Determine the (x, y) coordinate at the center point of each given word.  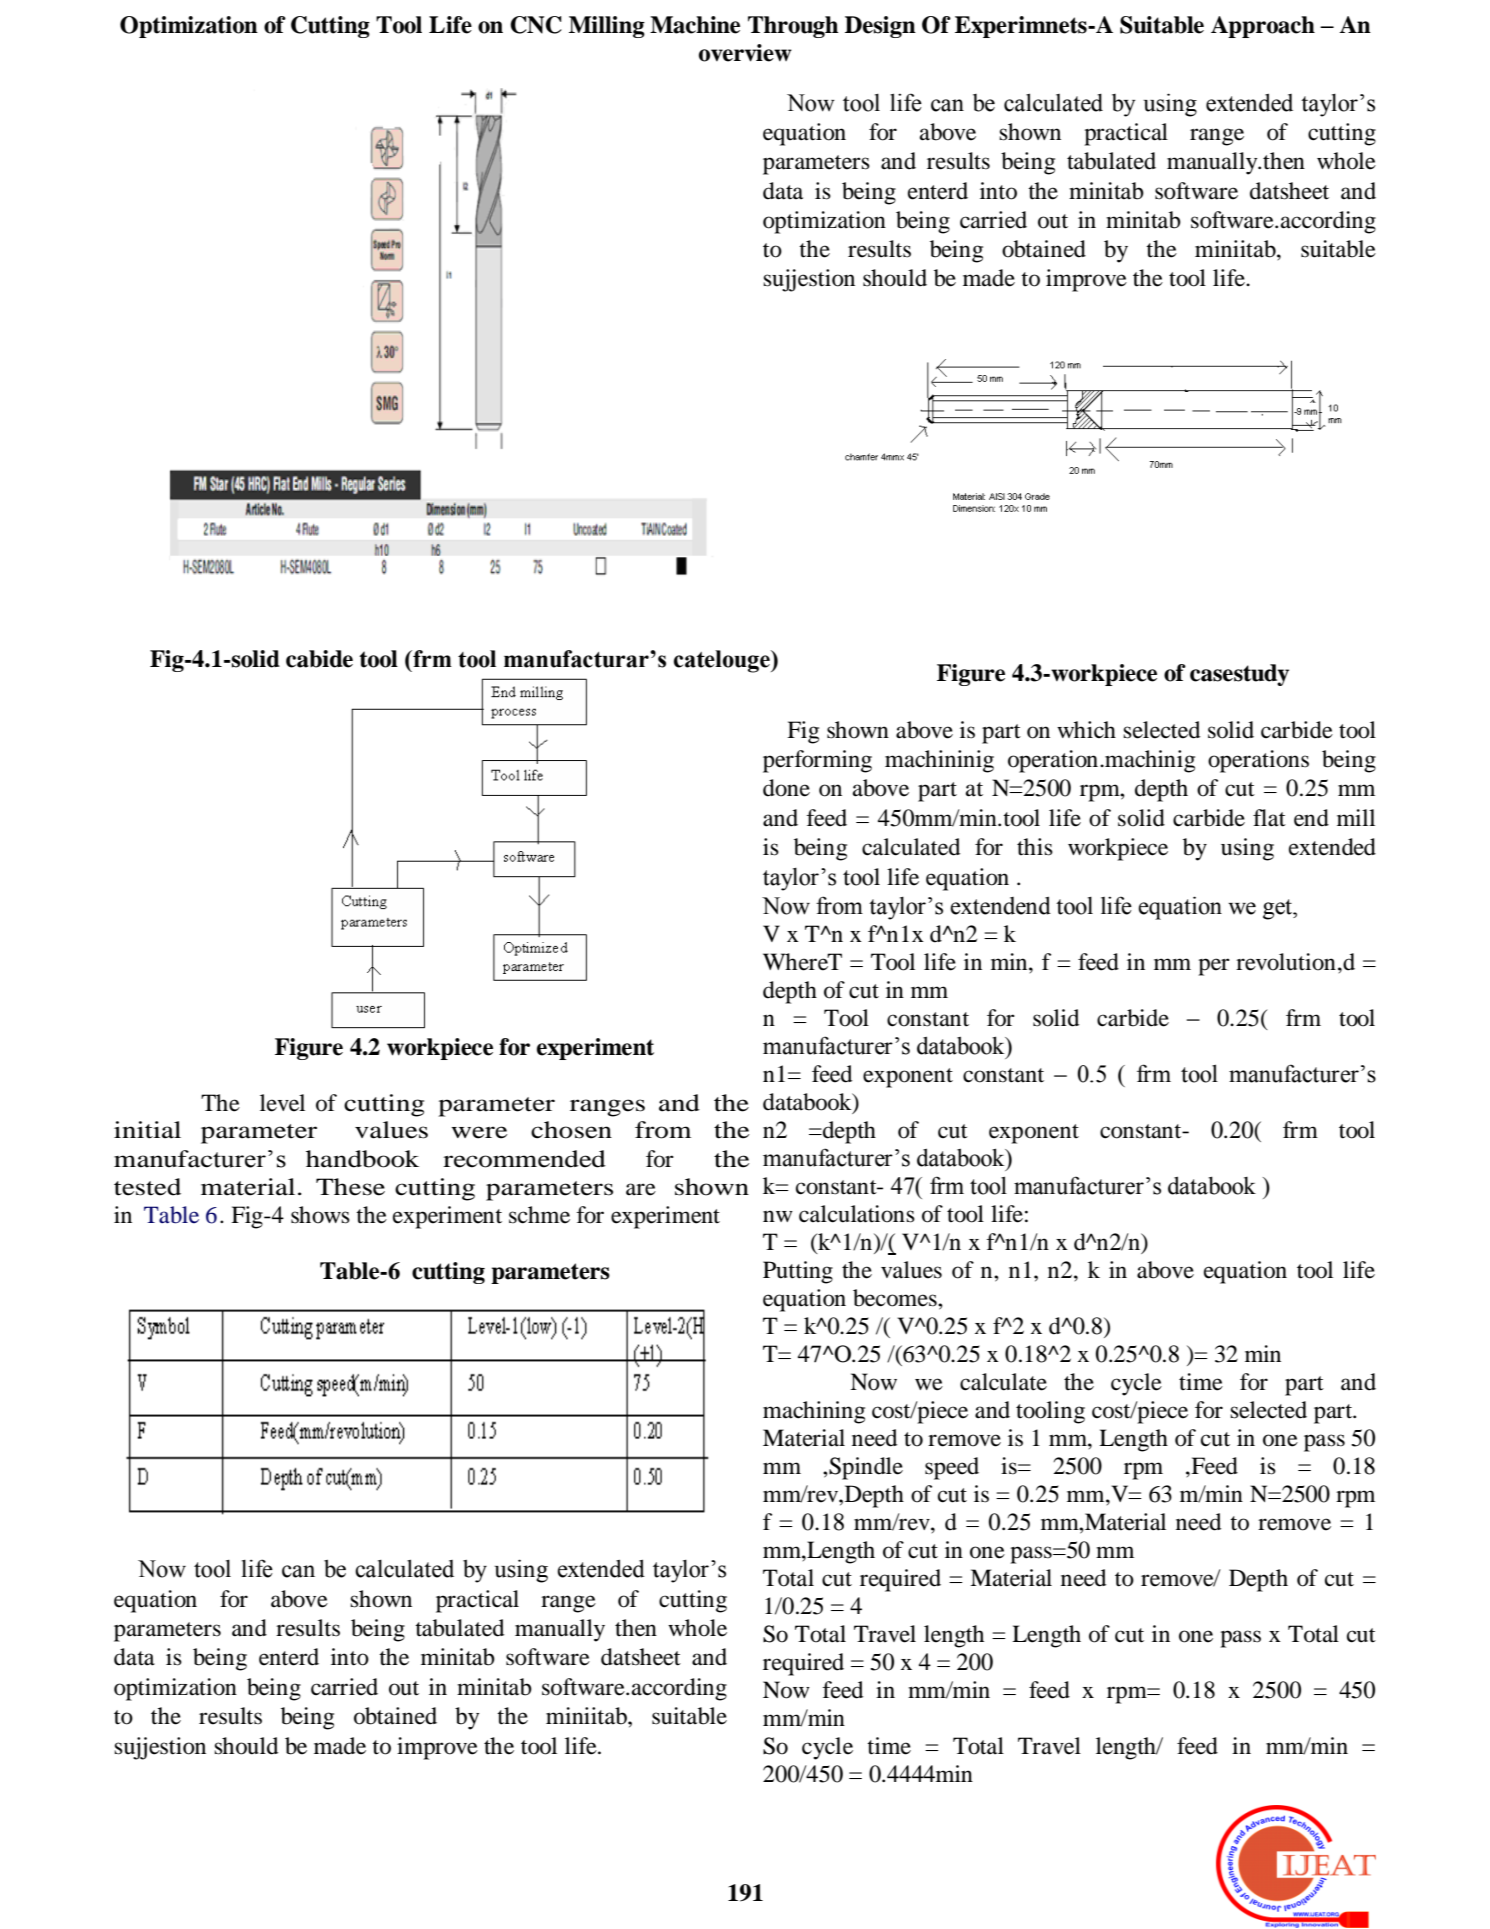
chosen (571, 1130)
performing (817, 761)
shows (320, 1215)
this (1035, 847)
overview (745, 53)
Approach (1263, 27)
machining (814, 1412)
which (1086, 729)
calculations (857, 1214)
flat (1269, 818)
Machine (695, 25)
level (282, 1103)
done (786, 788)
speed (952, 1468)
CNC (536, 25)
